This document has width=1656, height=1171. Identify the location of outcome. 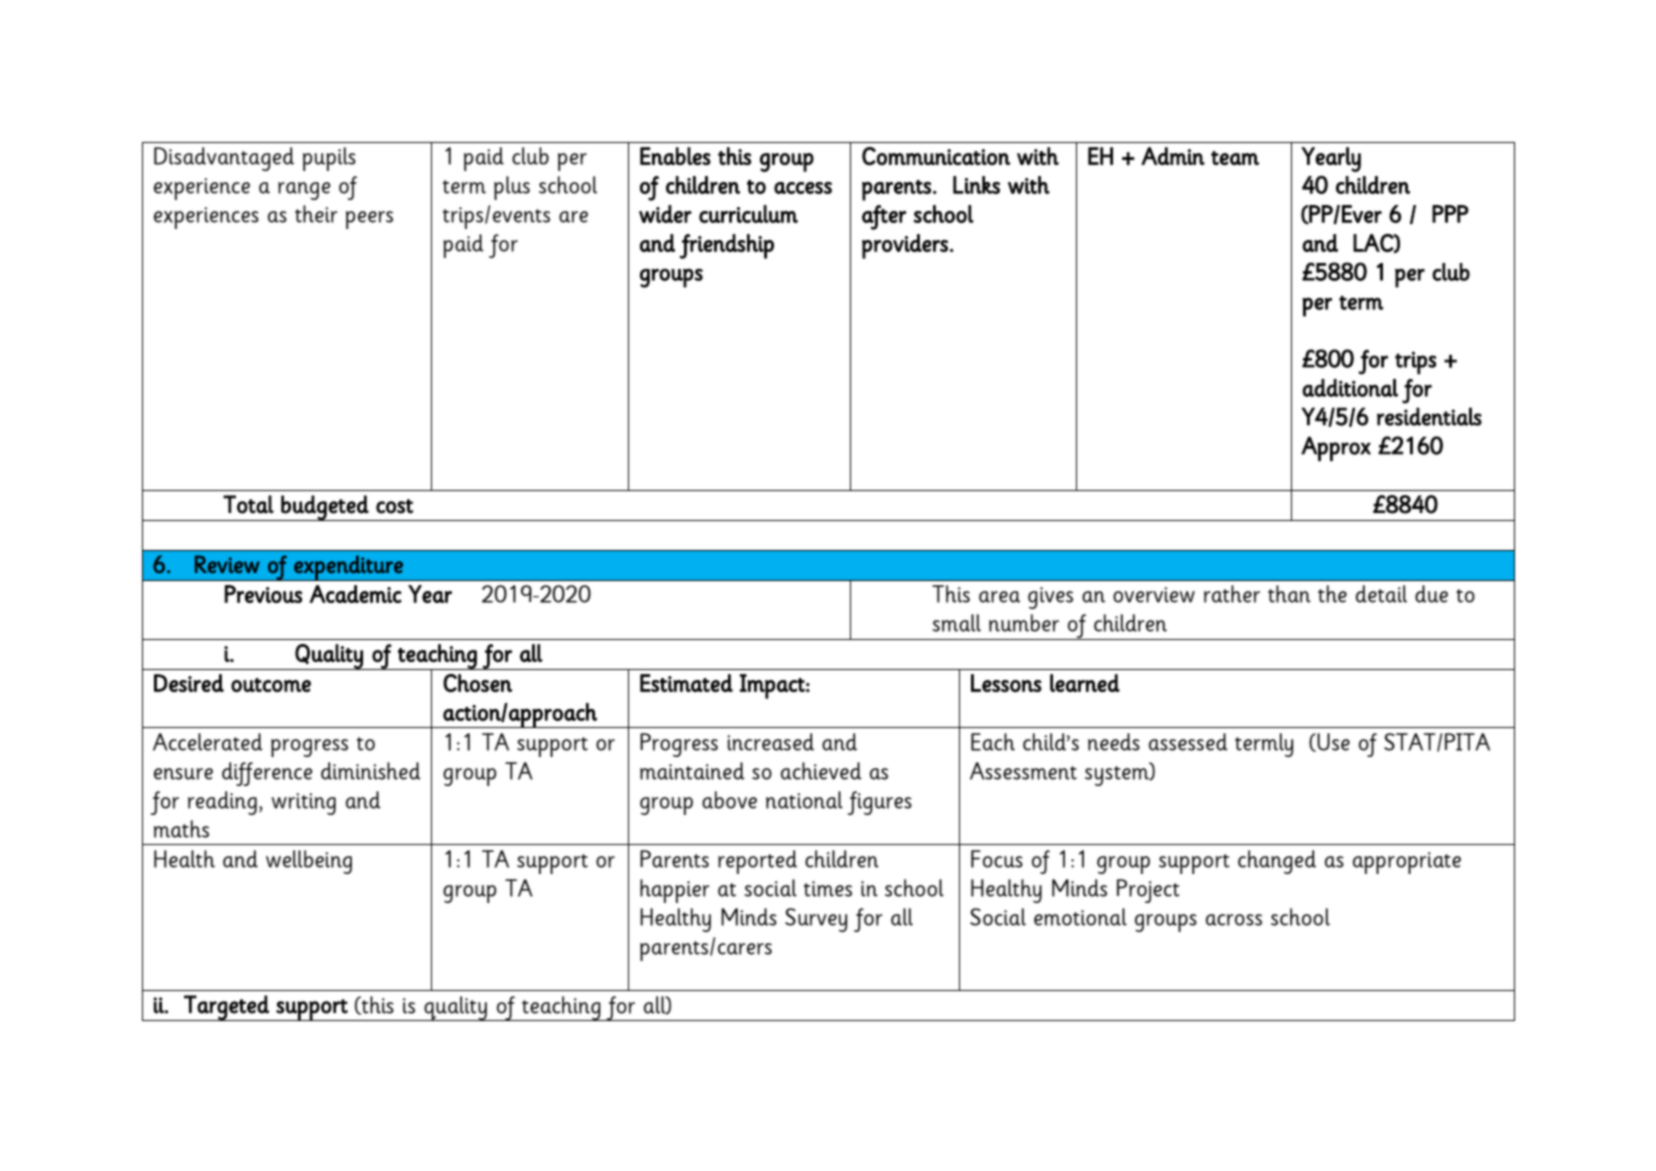
(271, 685).
